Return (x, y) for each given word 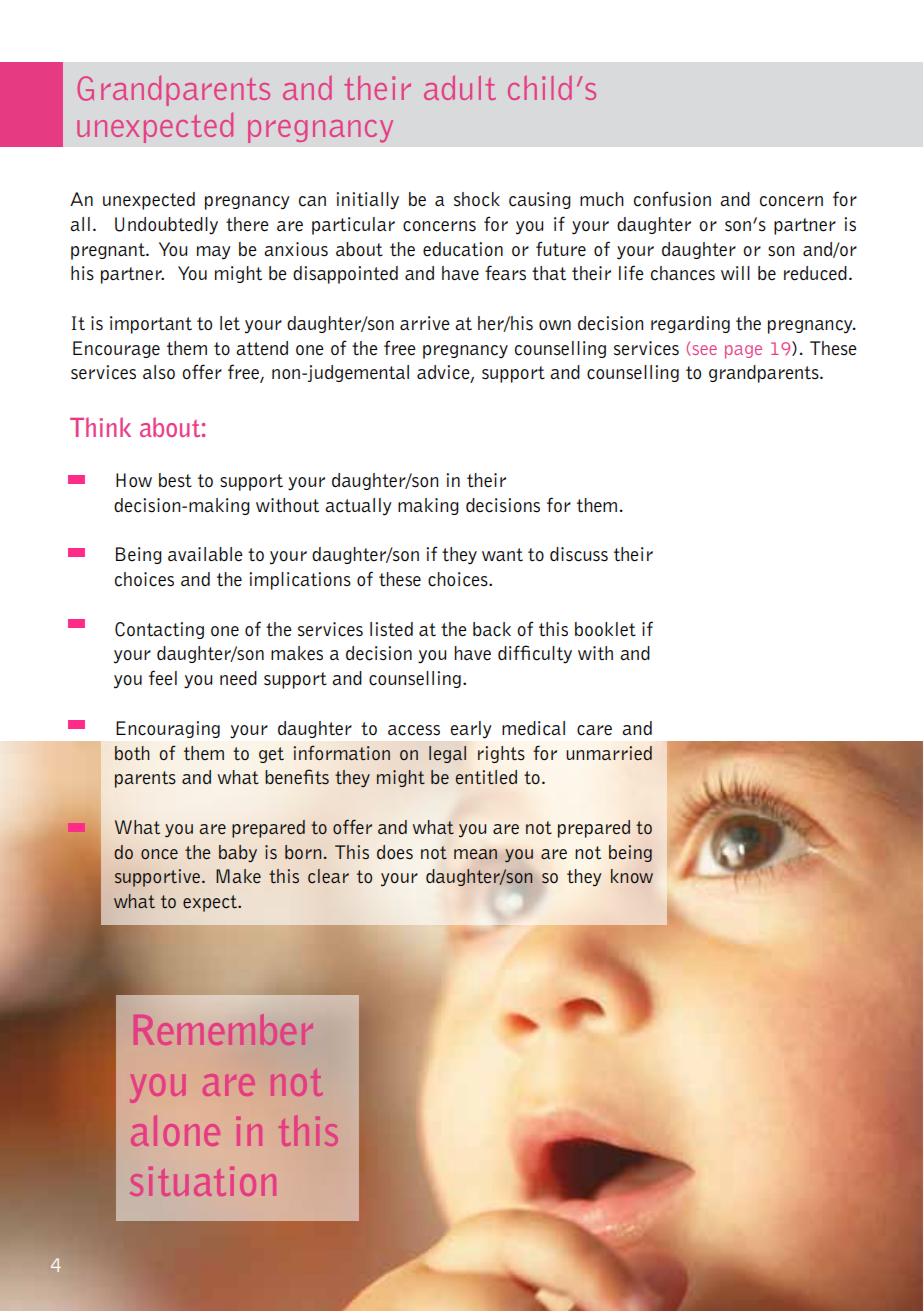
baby (238, 853)
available (205, 554)
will (735, 273)
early (471, 730)
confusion (672, 199)
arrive (425, 323)
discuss (579, 554)
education (463, 249)
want (502, 555)
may (214, 253)
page (743, 352)
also (159, 372)
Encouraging (168, 729)
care (594, 730)
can (312, 201)
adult (460, 87)
